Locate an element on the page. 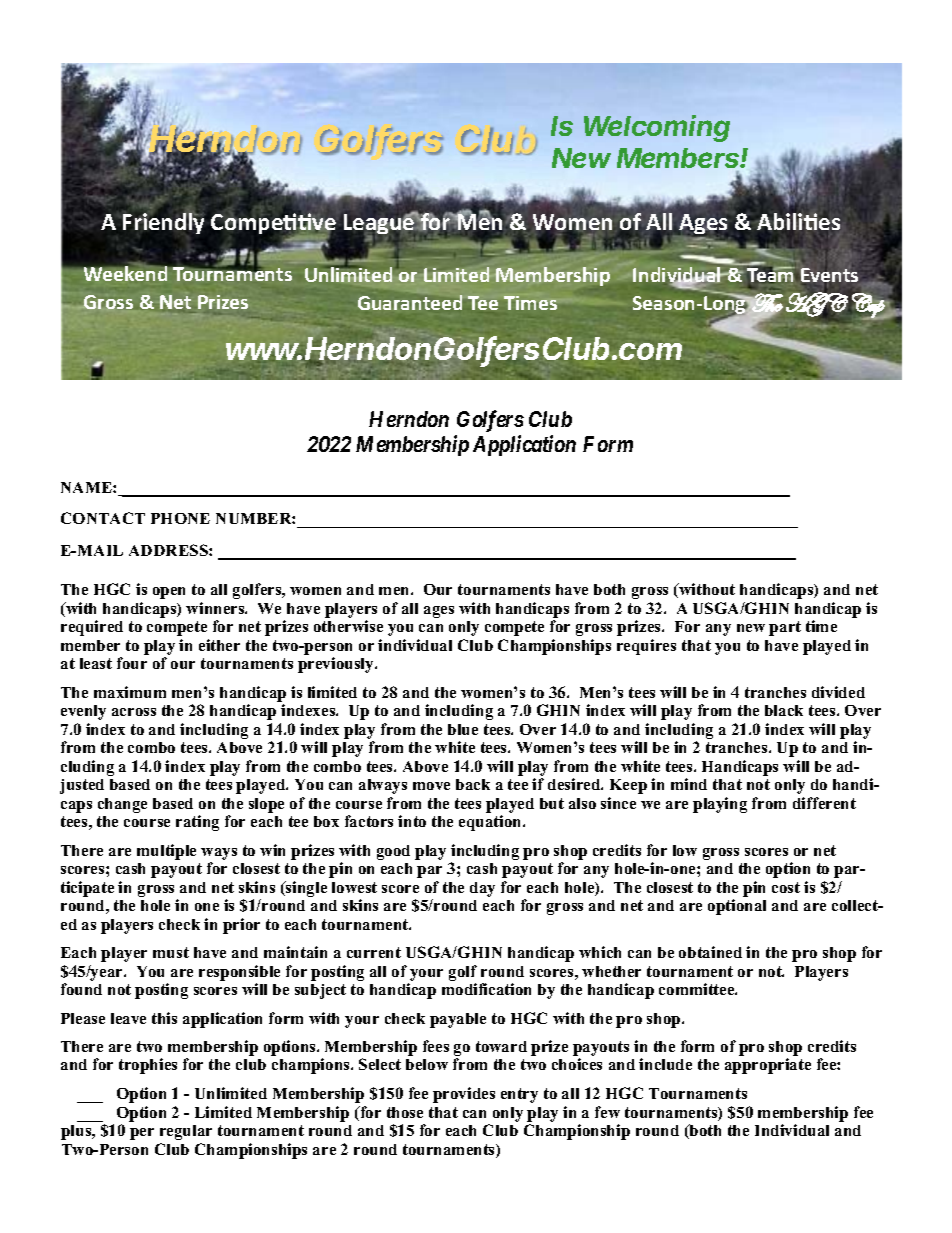  different is located at coordinates (824, 803).
